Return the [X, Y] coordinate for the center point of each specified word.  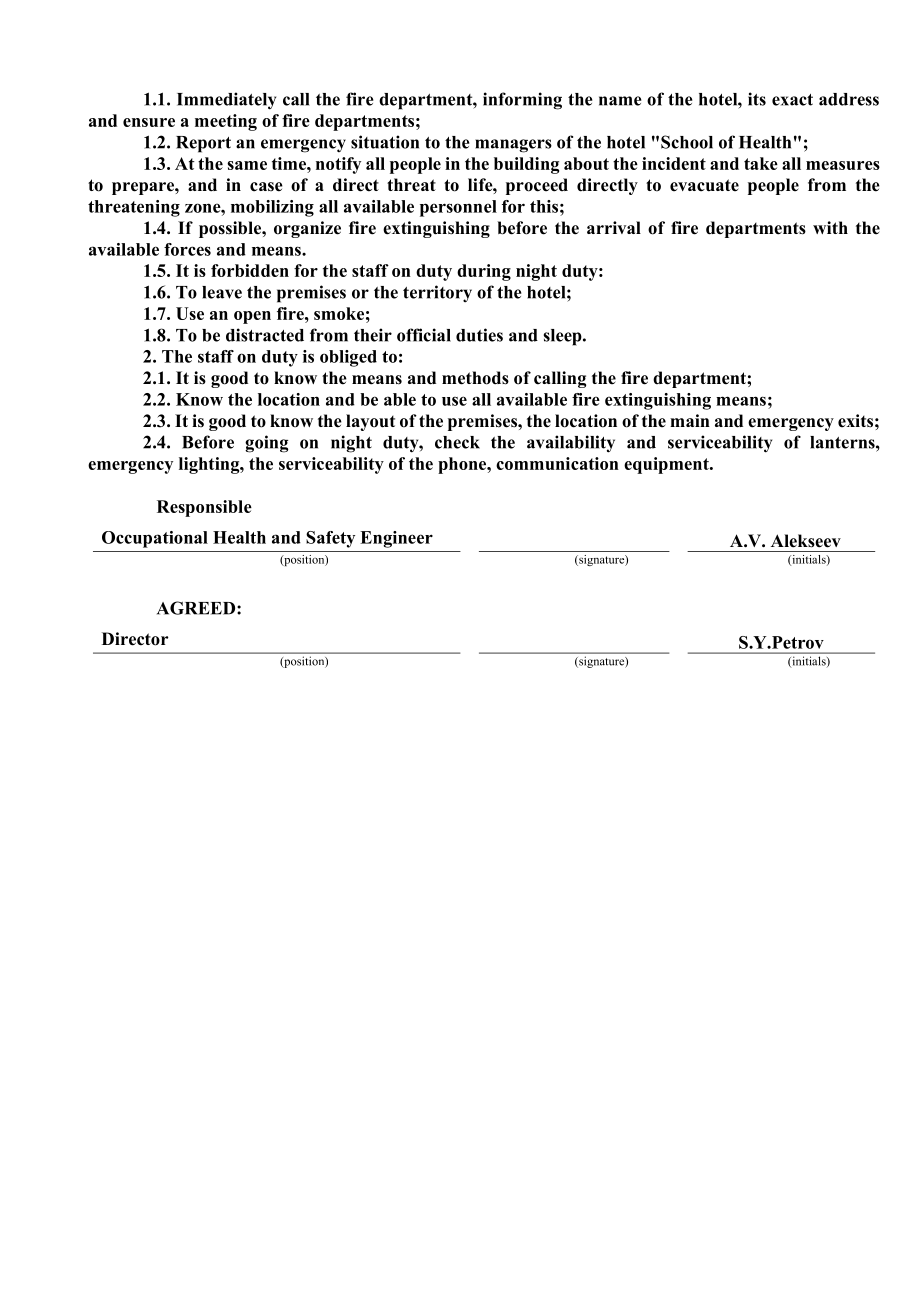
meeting [226, 122]
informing [522, 101]
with [830, 227]
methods [475, 378]
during [484, 272]
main [690, 420]
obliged [348, 358]
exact [792, 100]
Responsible [204, 508]
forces [187, 249]
